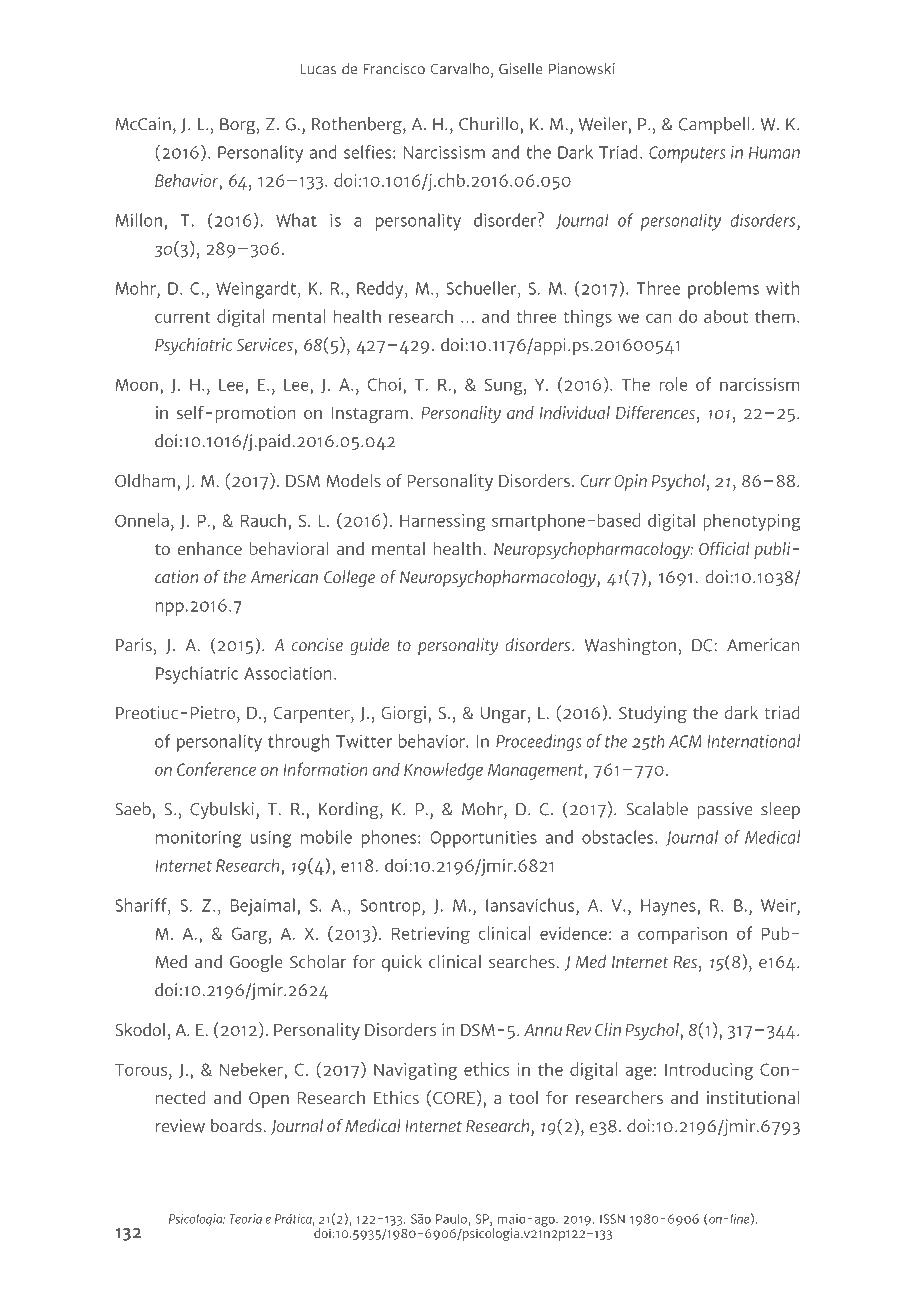  I want to click on Differences, so click(655, 412).
